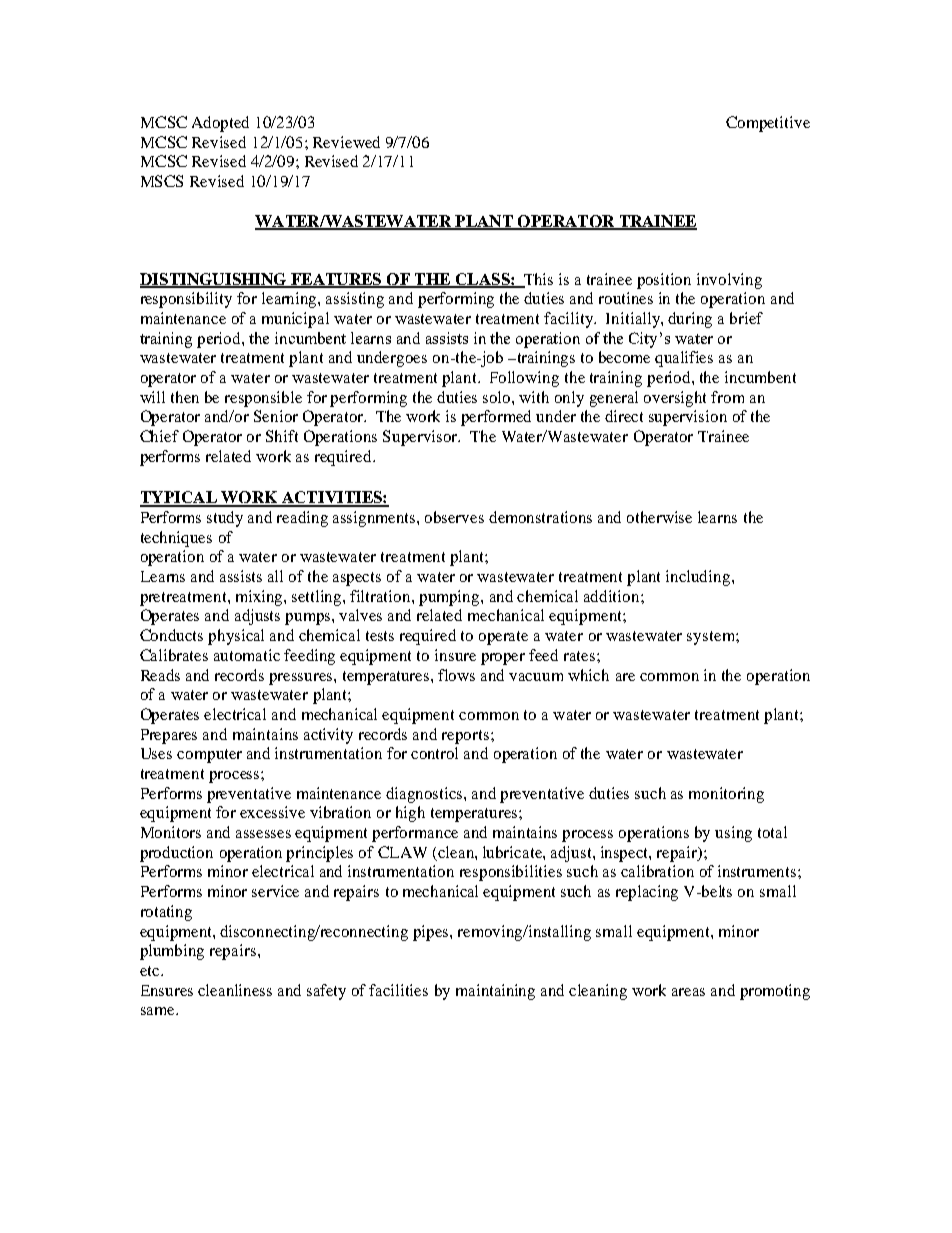 The image size is (952, 1233). I want to click on including, so click(699, 578).
